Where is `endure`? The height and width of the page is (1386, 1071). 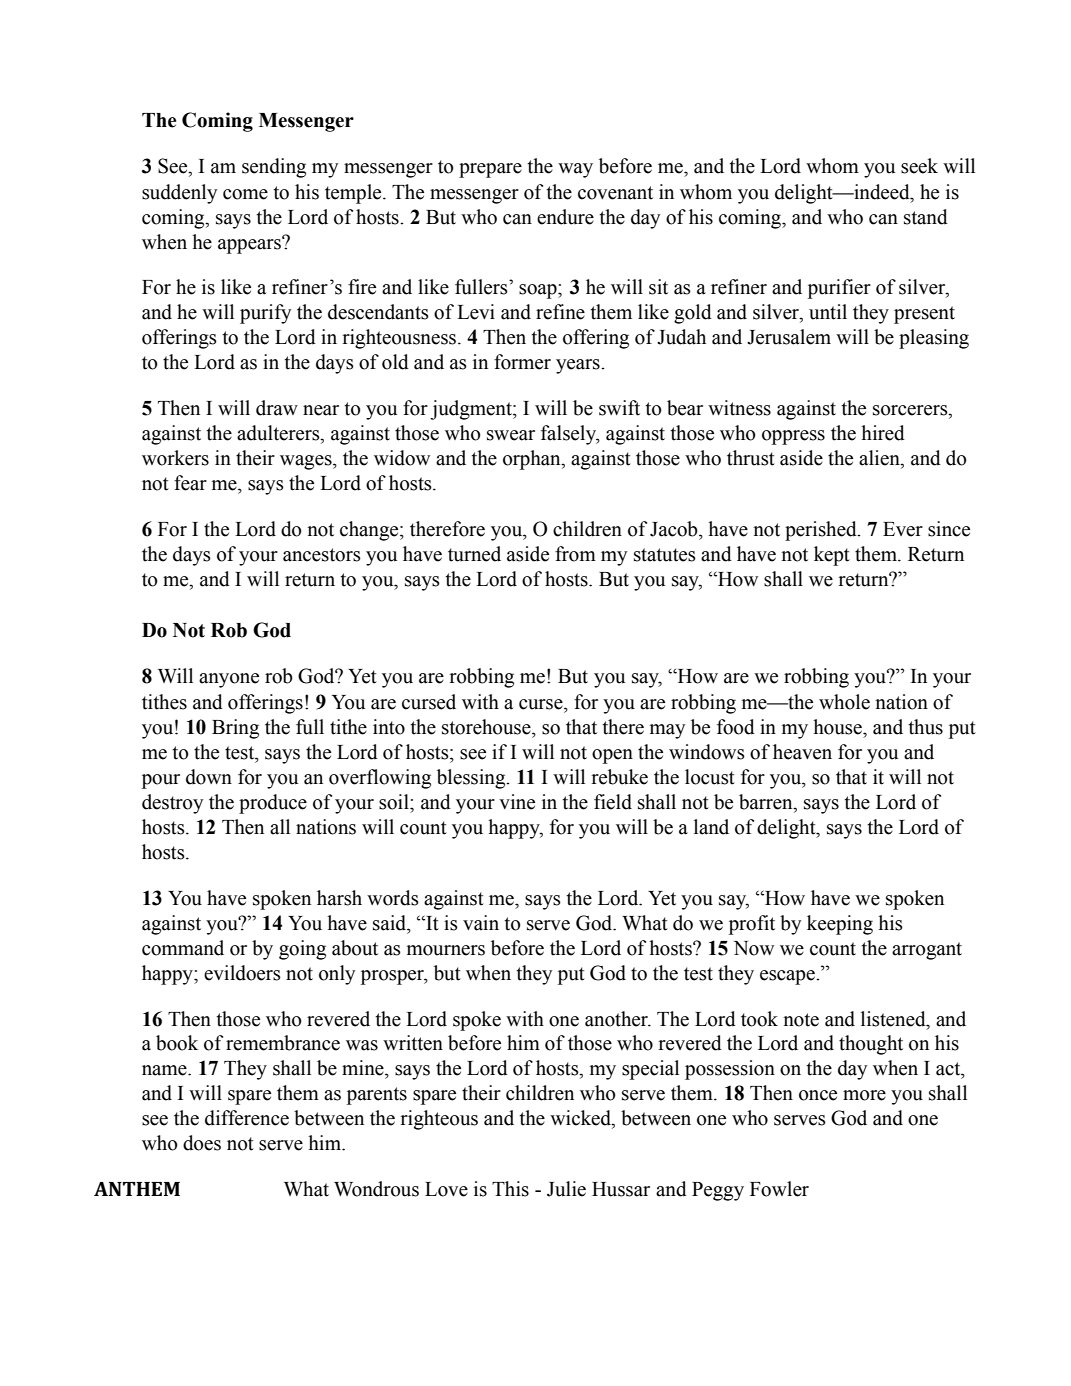 endure is located at coordinates (565, 217).
